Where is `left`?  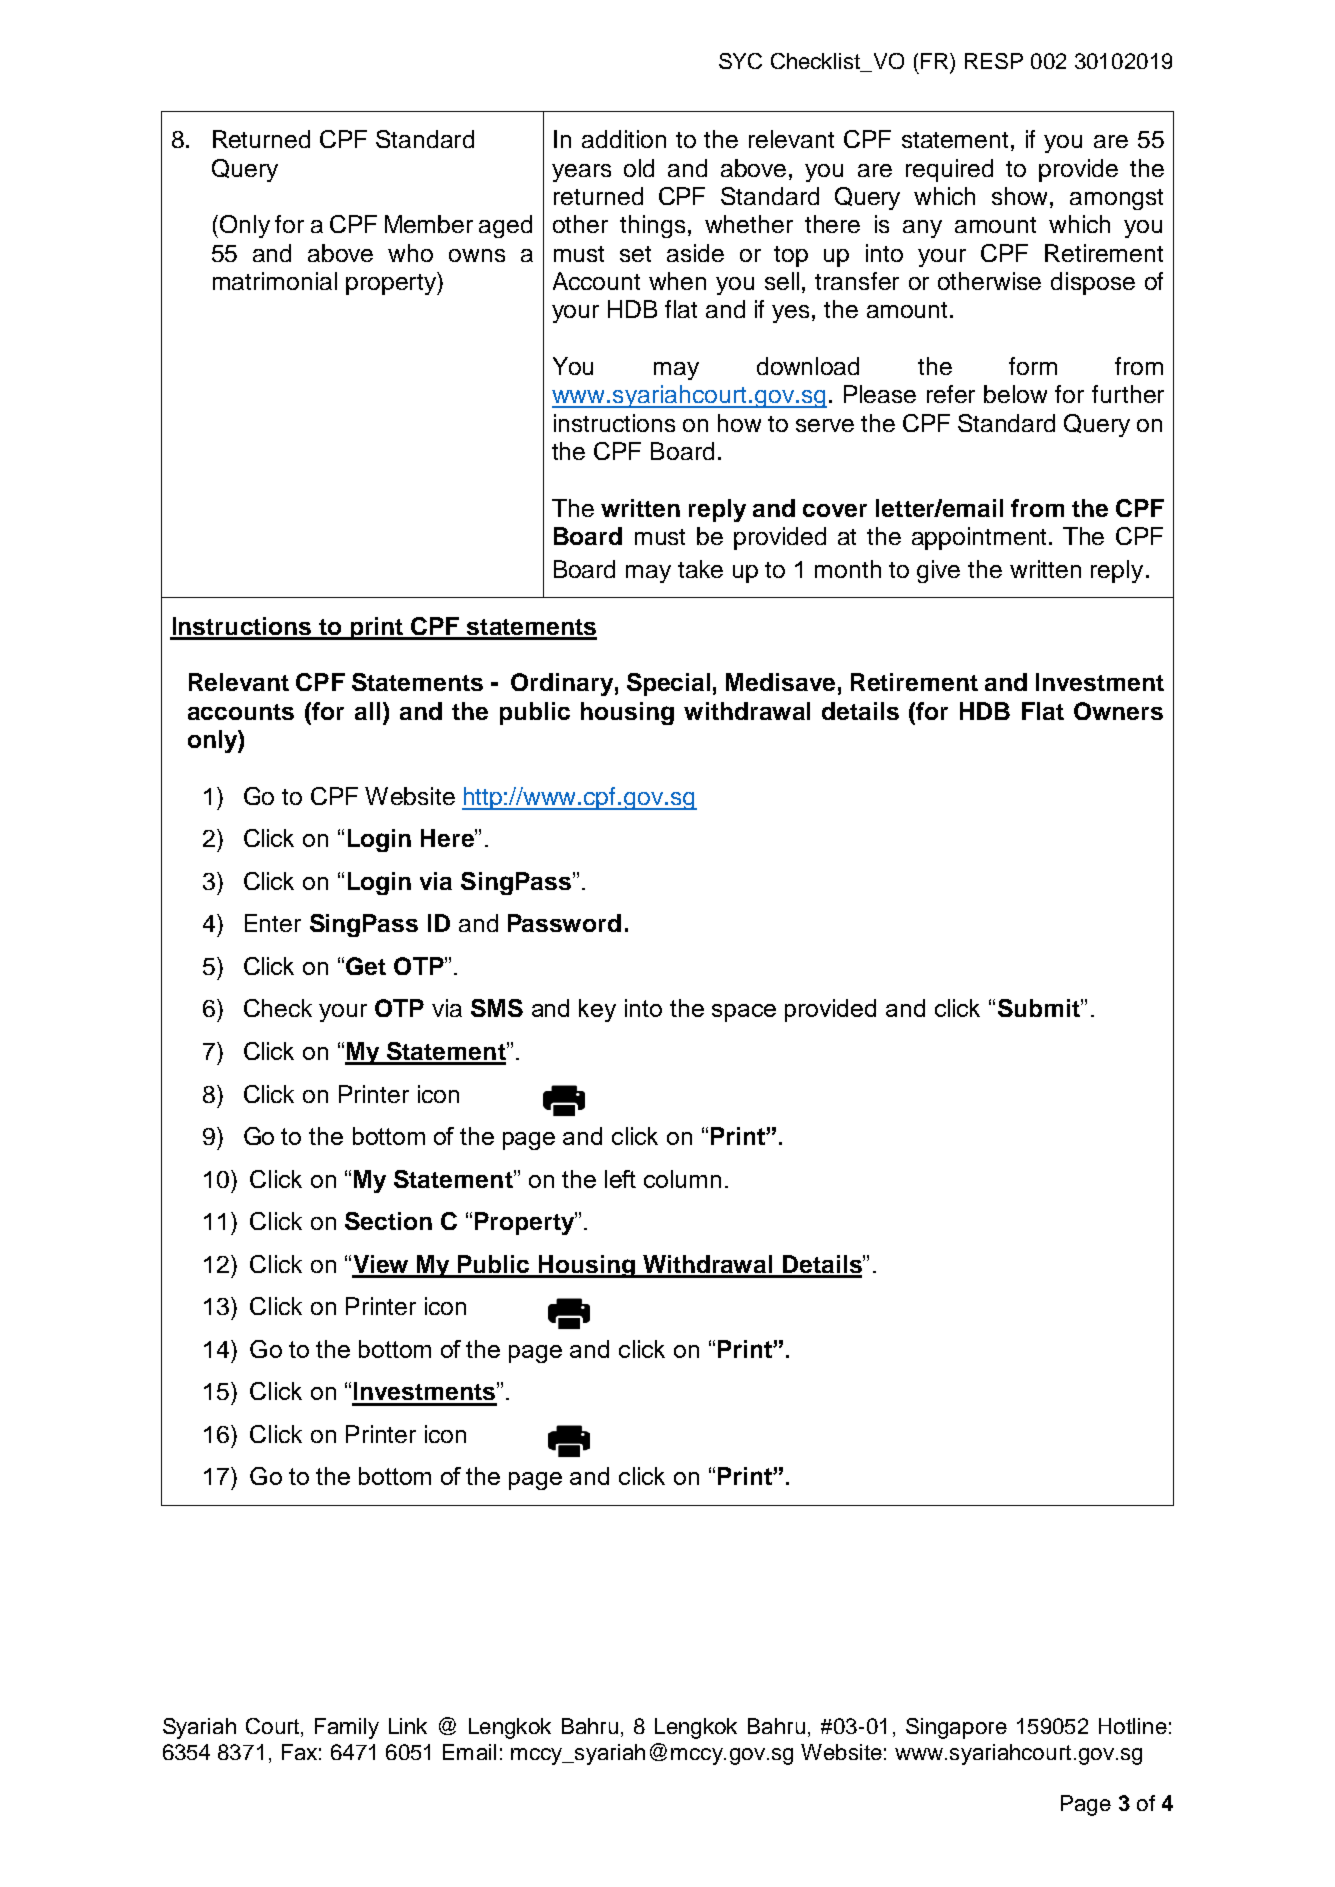 left is located at coordinates (620, 1179).
